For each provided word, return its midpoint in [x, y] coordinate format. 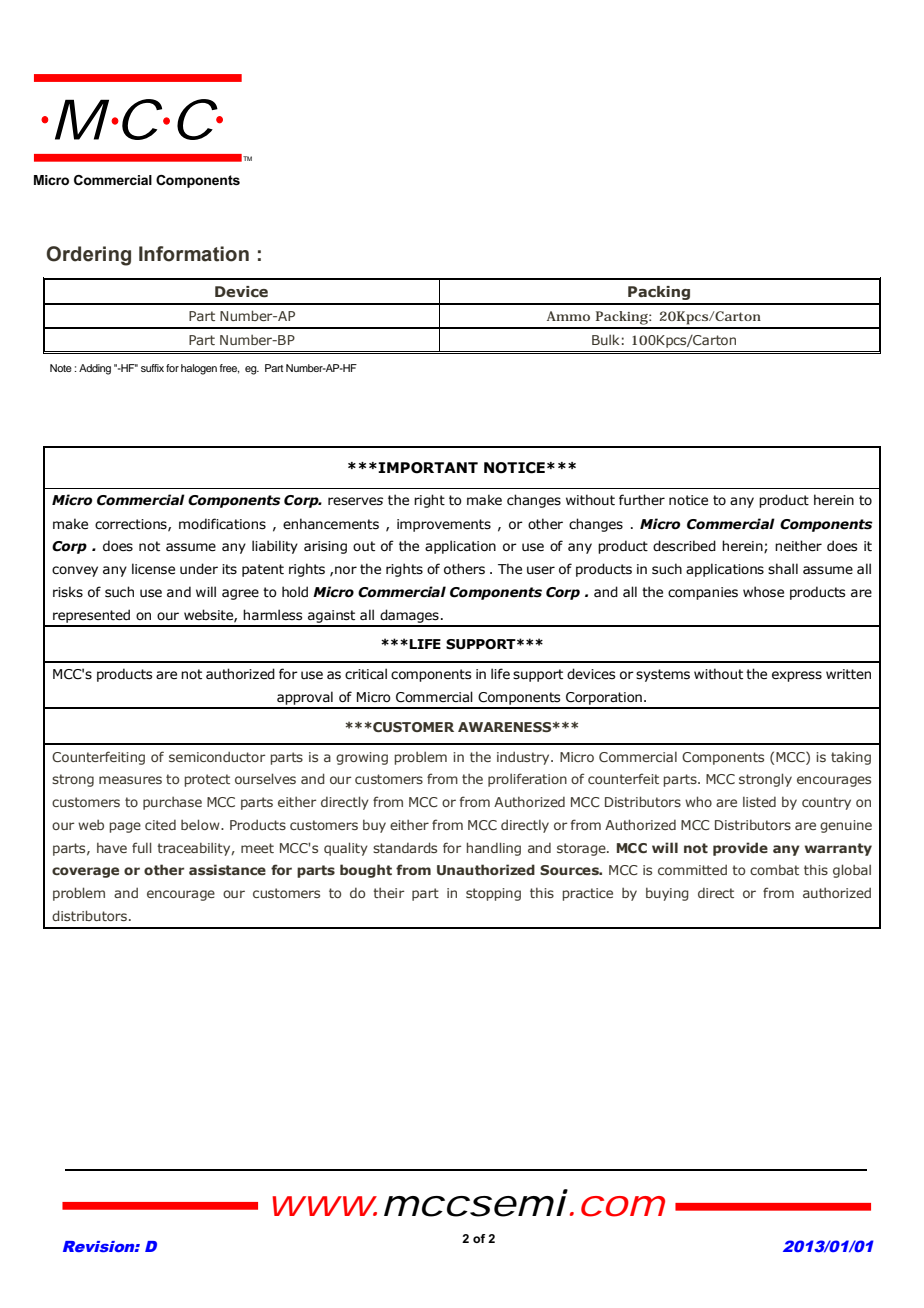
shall [783, 569]
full [141, 847]
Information [194, 254]
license [153, 569]
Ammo [568, 316]
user [541, 570]
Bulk [605, 339]
